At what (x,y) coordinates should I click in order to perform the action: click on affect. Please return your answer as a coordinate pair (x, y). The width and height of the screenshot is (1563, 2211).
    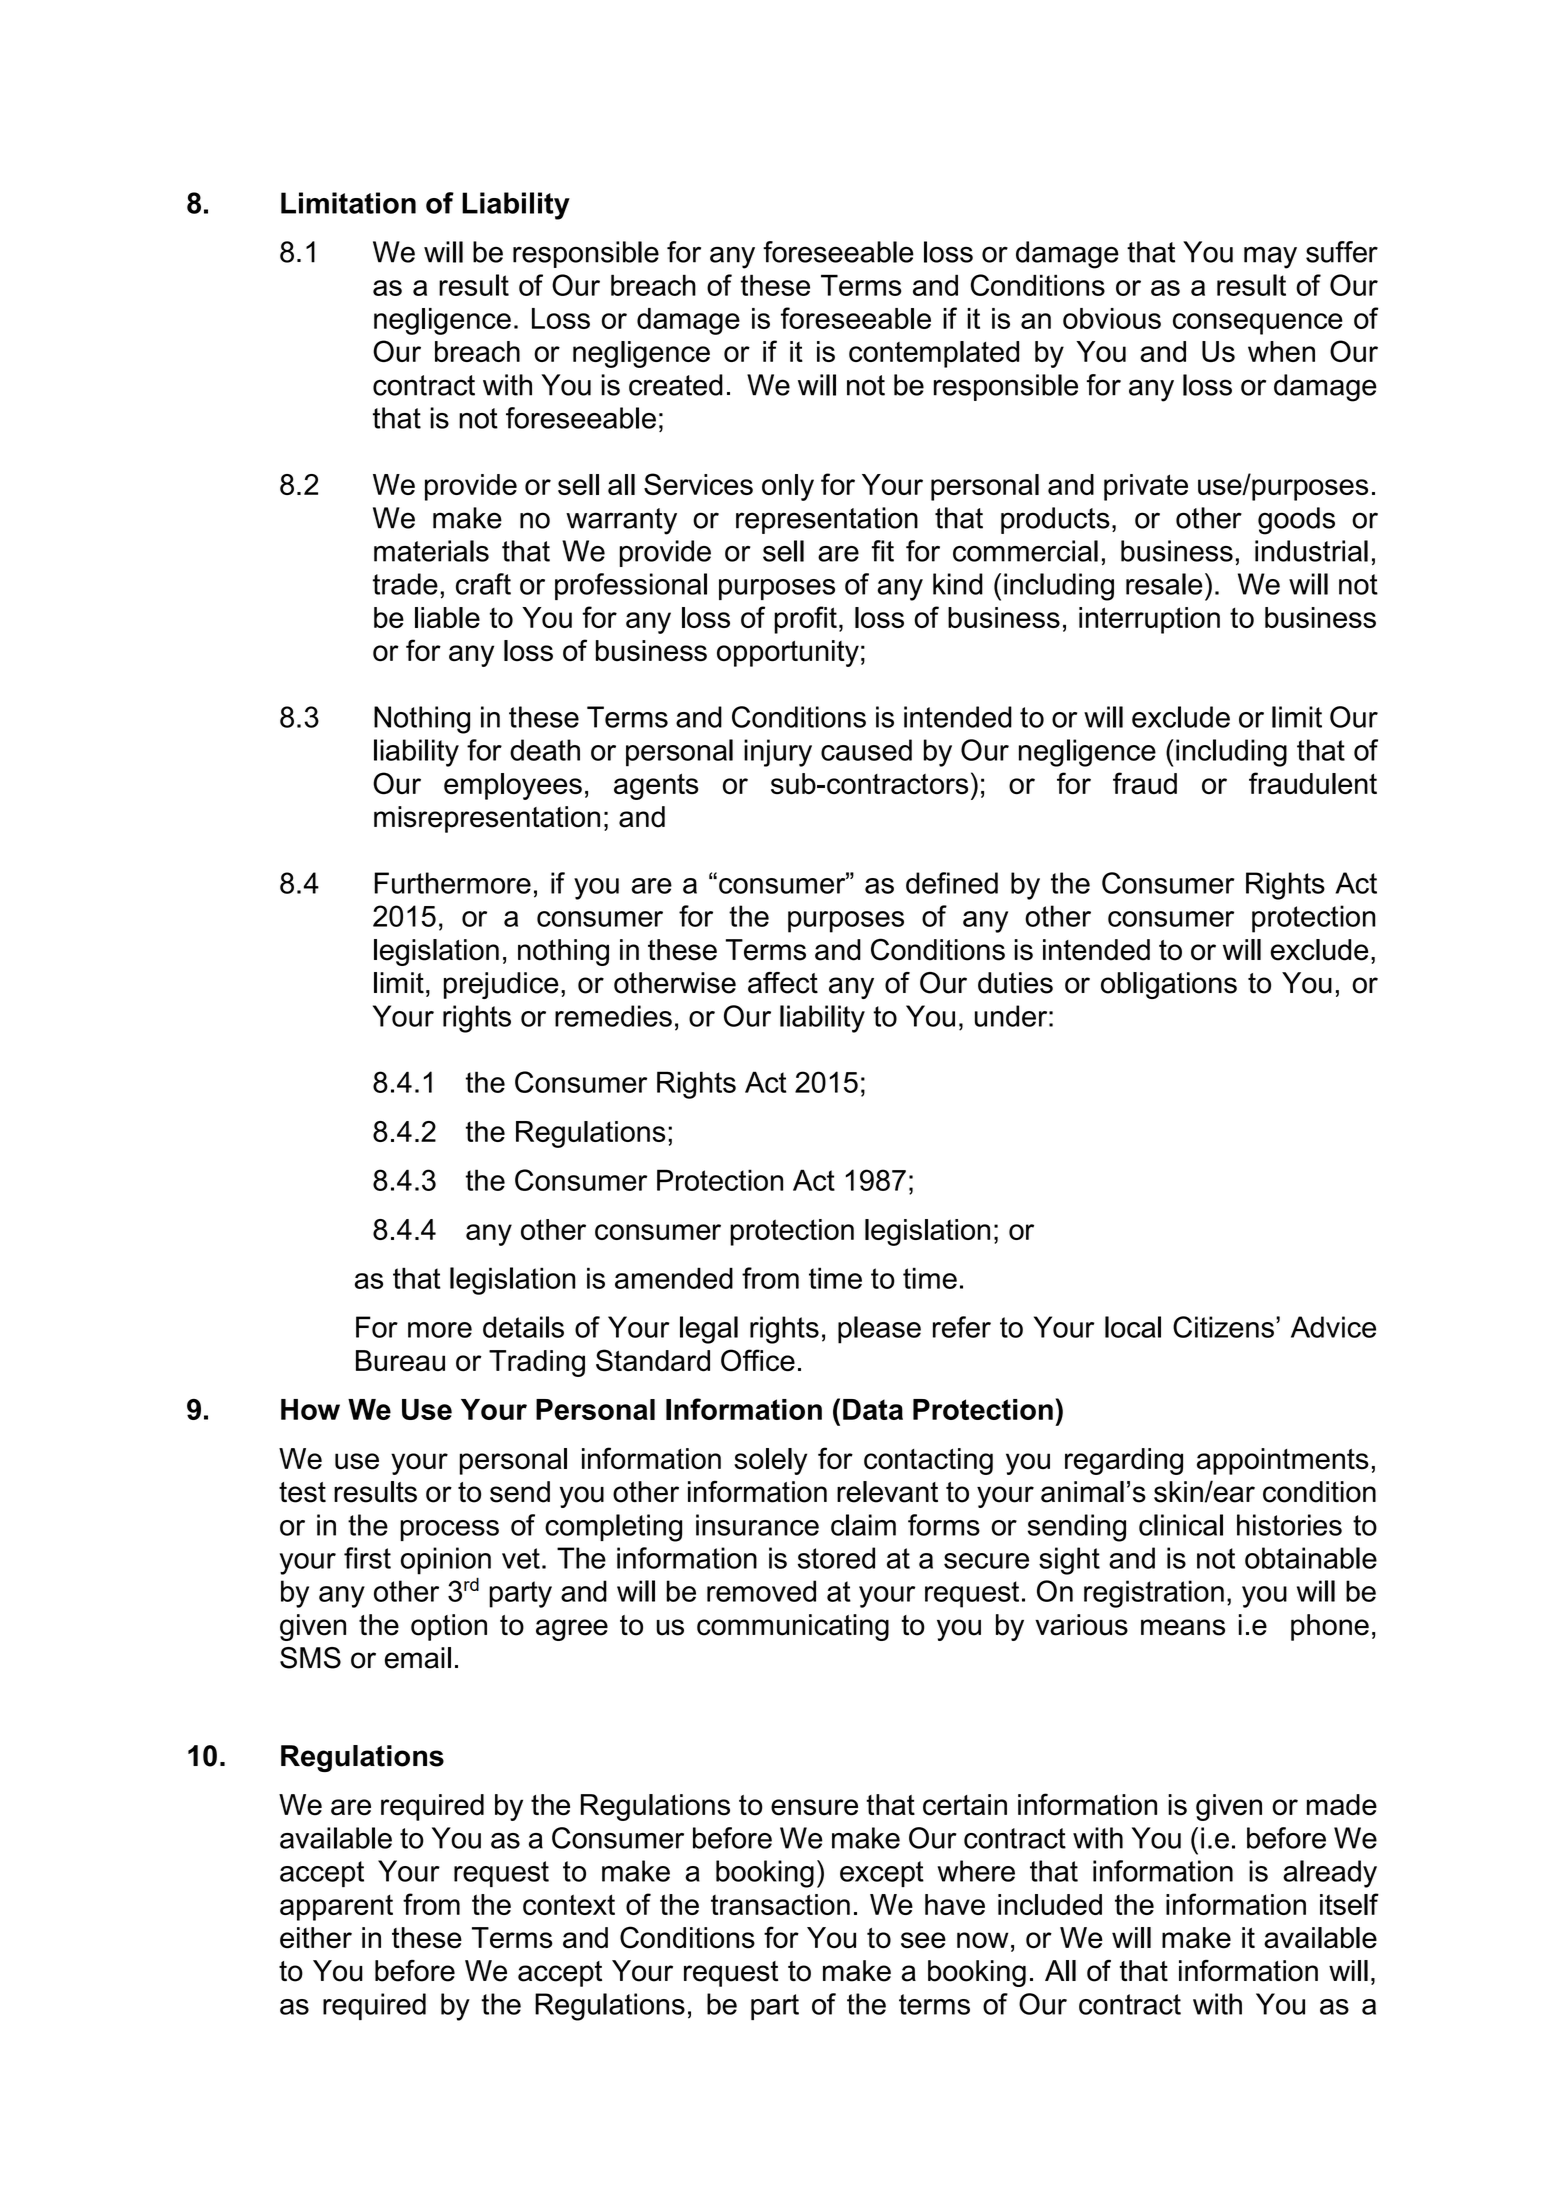
    Looking at the image, I should click on (783, 983).
